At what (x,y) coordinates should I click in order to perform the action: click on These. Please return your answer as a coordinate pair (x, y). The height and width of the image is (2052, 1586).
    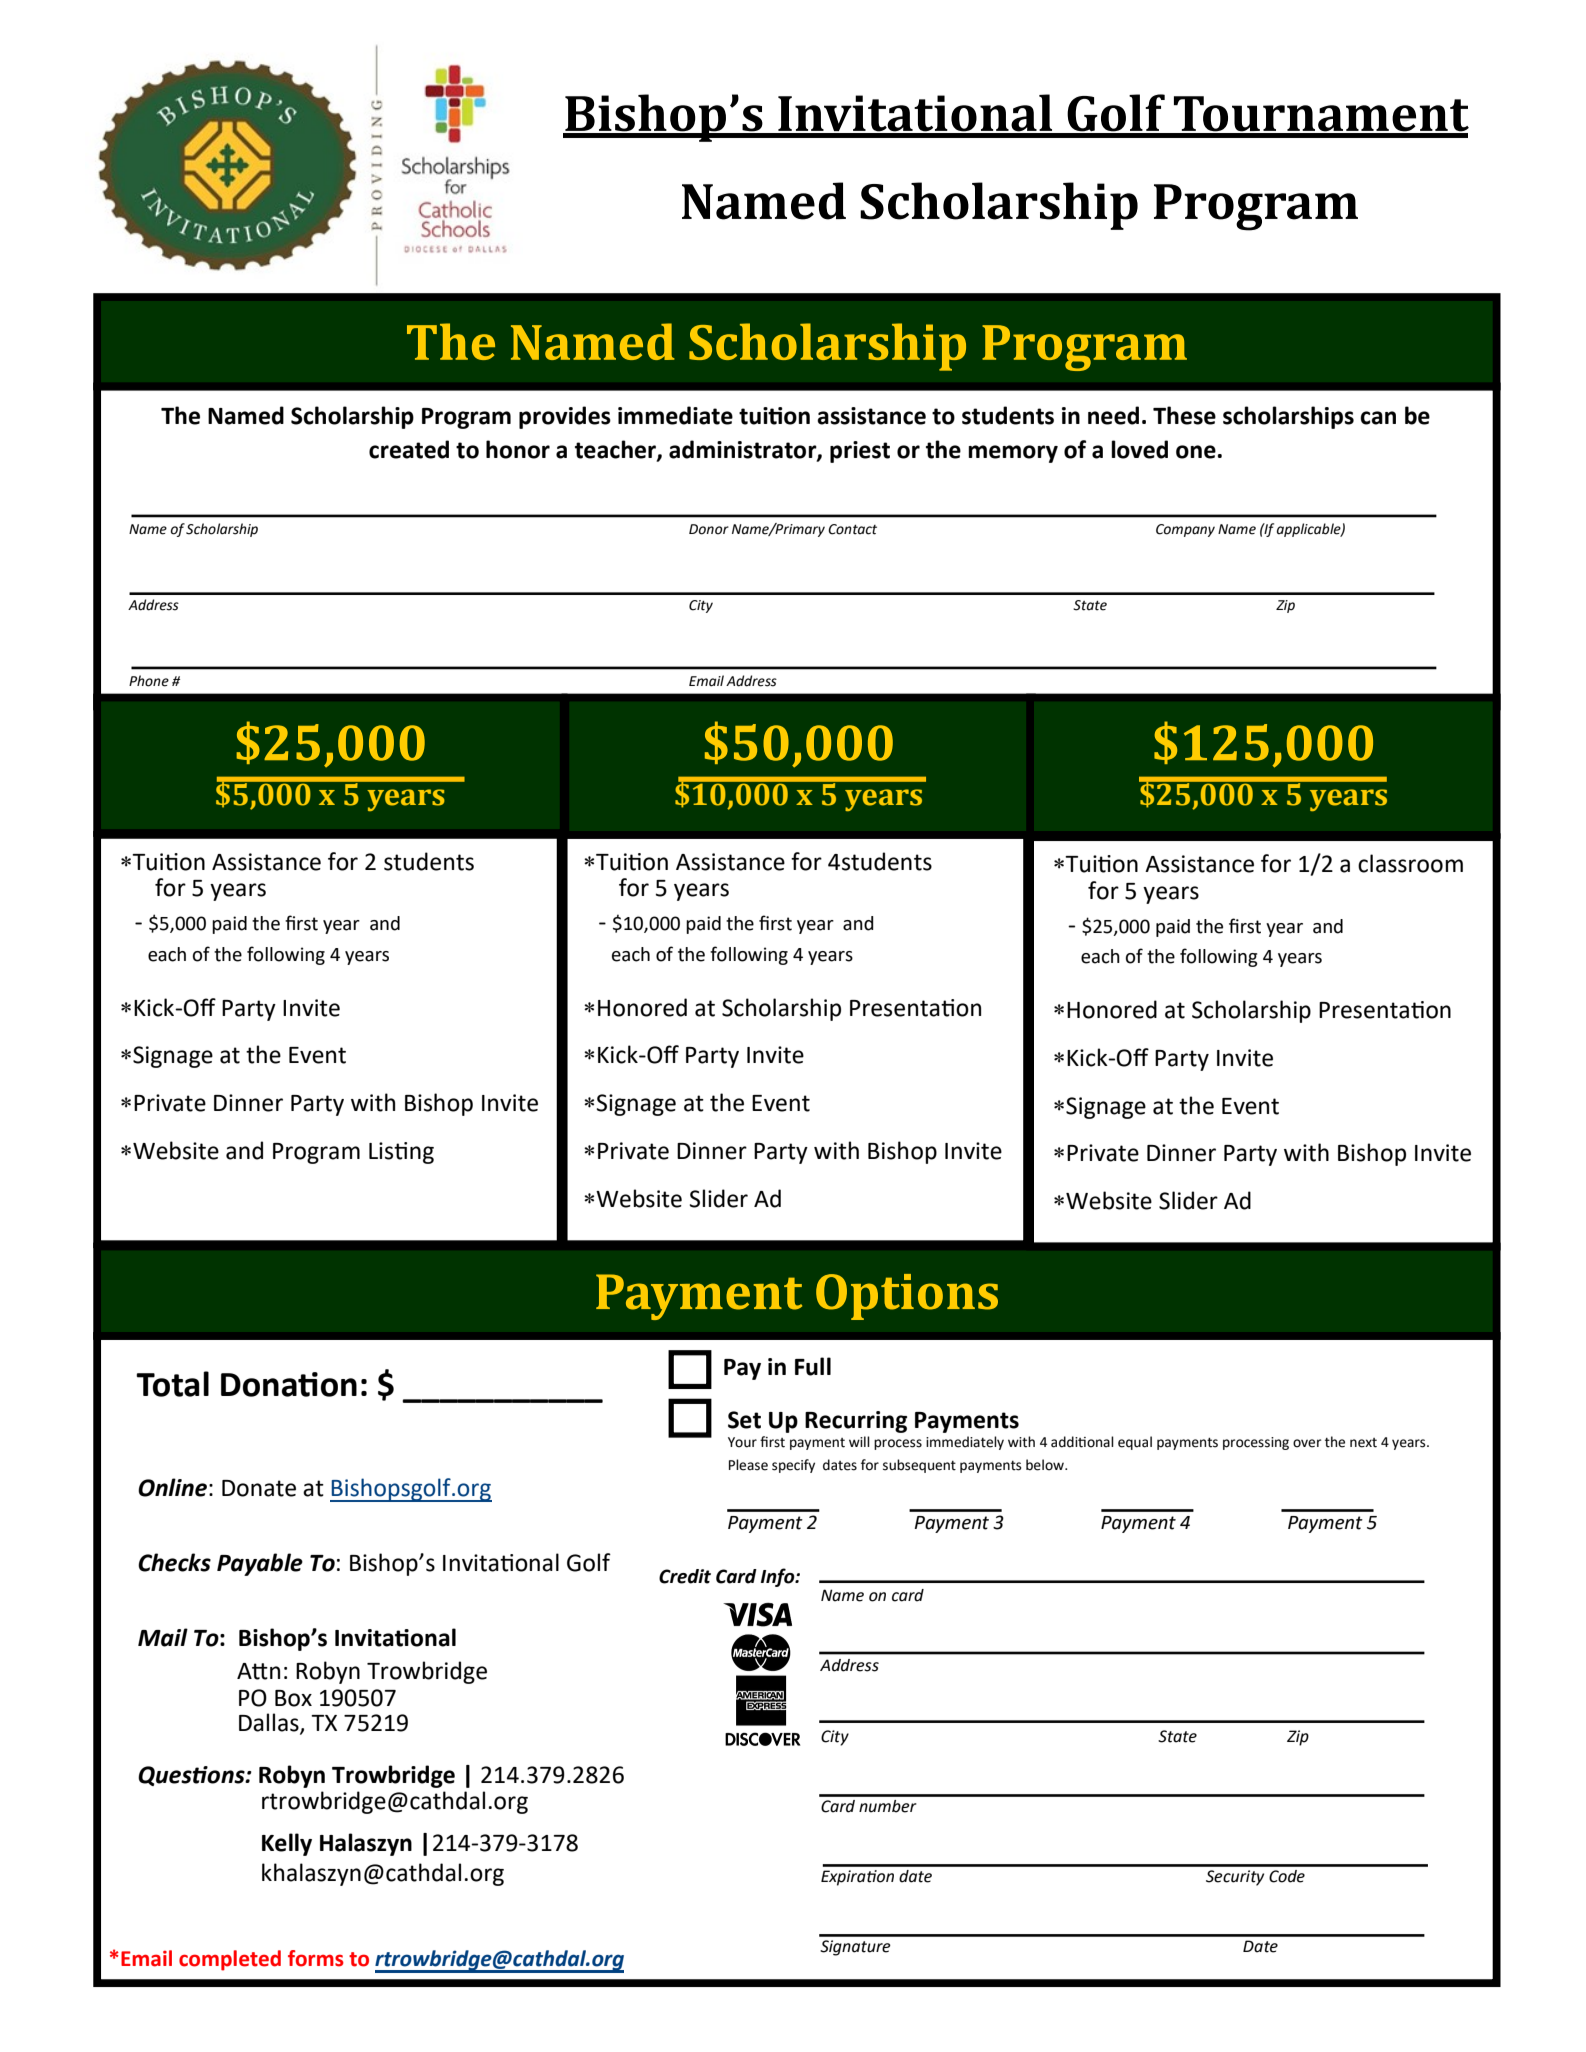
    Looking at the image, I should click on (1184, 415).
